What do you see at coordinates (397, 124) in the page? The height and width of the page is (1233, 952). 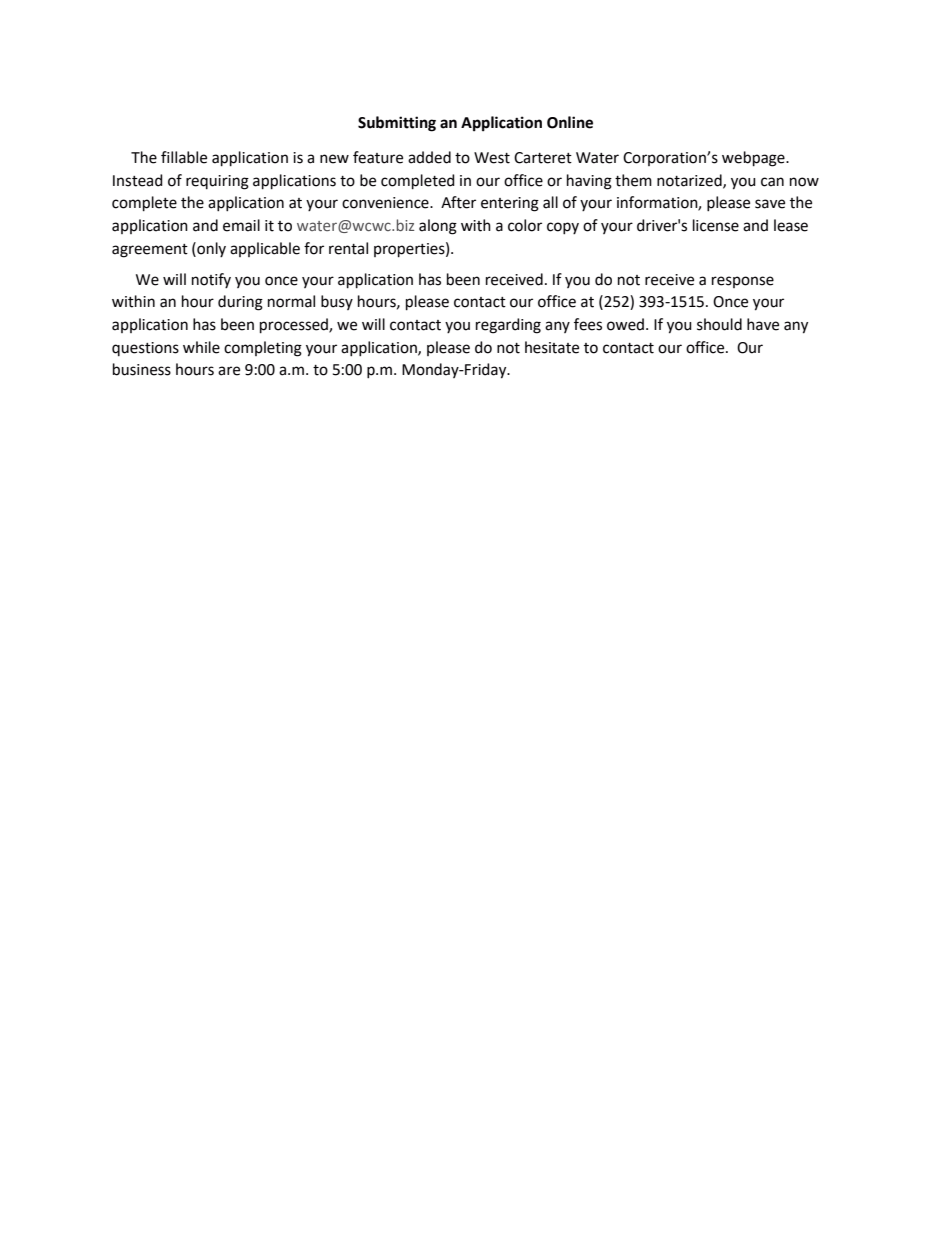 I see `Submitting` at bounding box center [397, 124].
